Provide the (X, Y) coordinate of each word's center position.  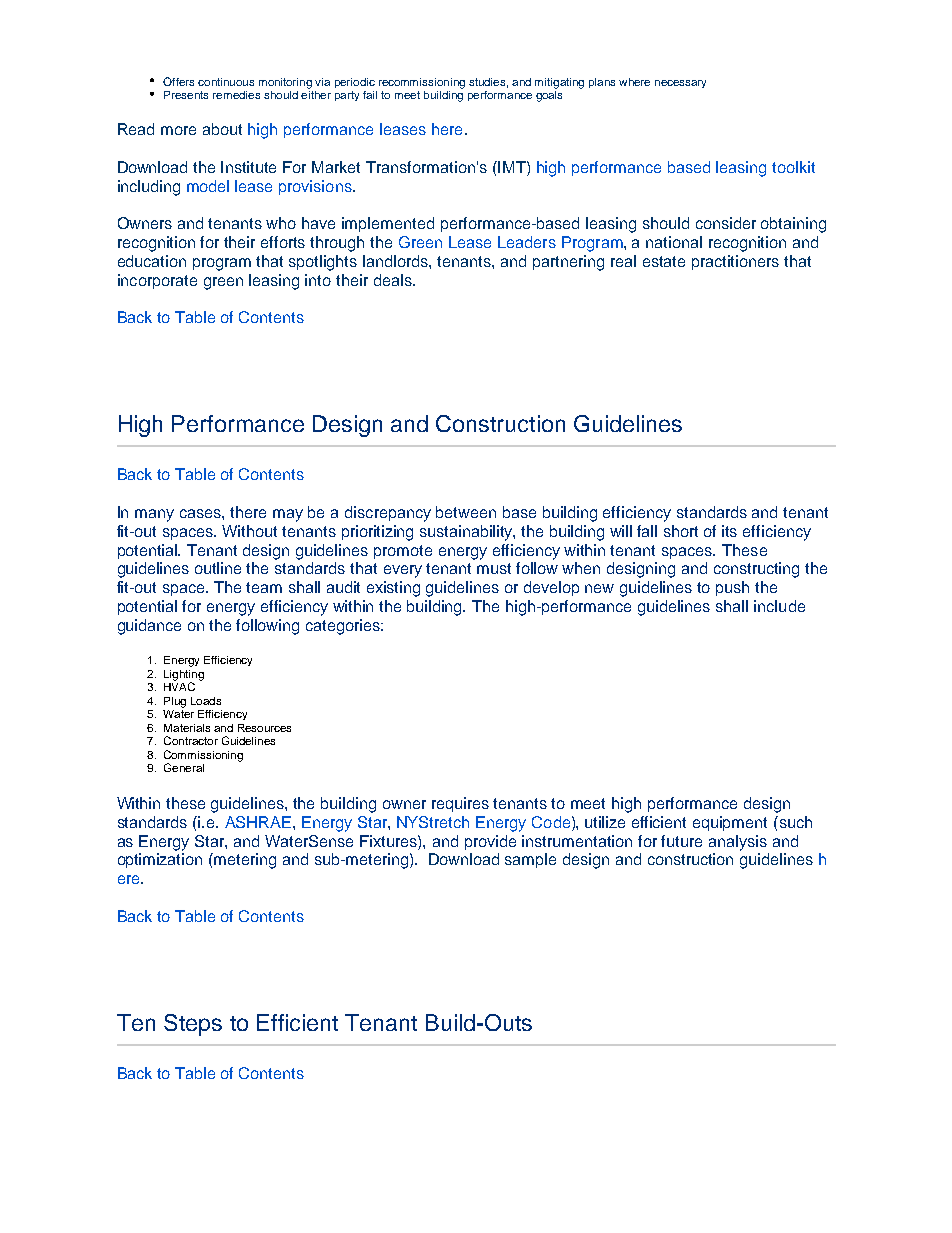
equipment (730, 823)
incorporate (157, 281)
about (222, 129)
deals (394, 280)
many (154, 515)
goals (549, 95)
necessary (680, 84)
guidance (149, 627)
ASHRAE (258, 822)
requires (460, 804)
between (466, 512)
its (729, 531)
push (732, 588)
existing (393, 589)
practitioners (735, 262)
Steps (193, 1025)
